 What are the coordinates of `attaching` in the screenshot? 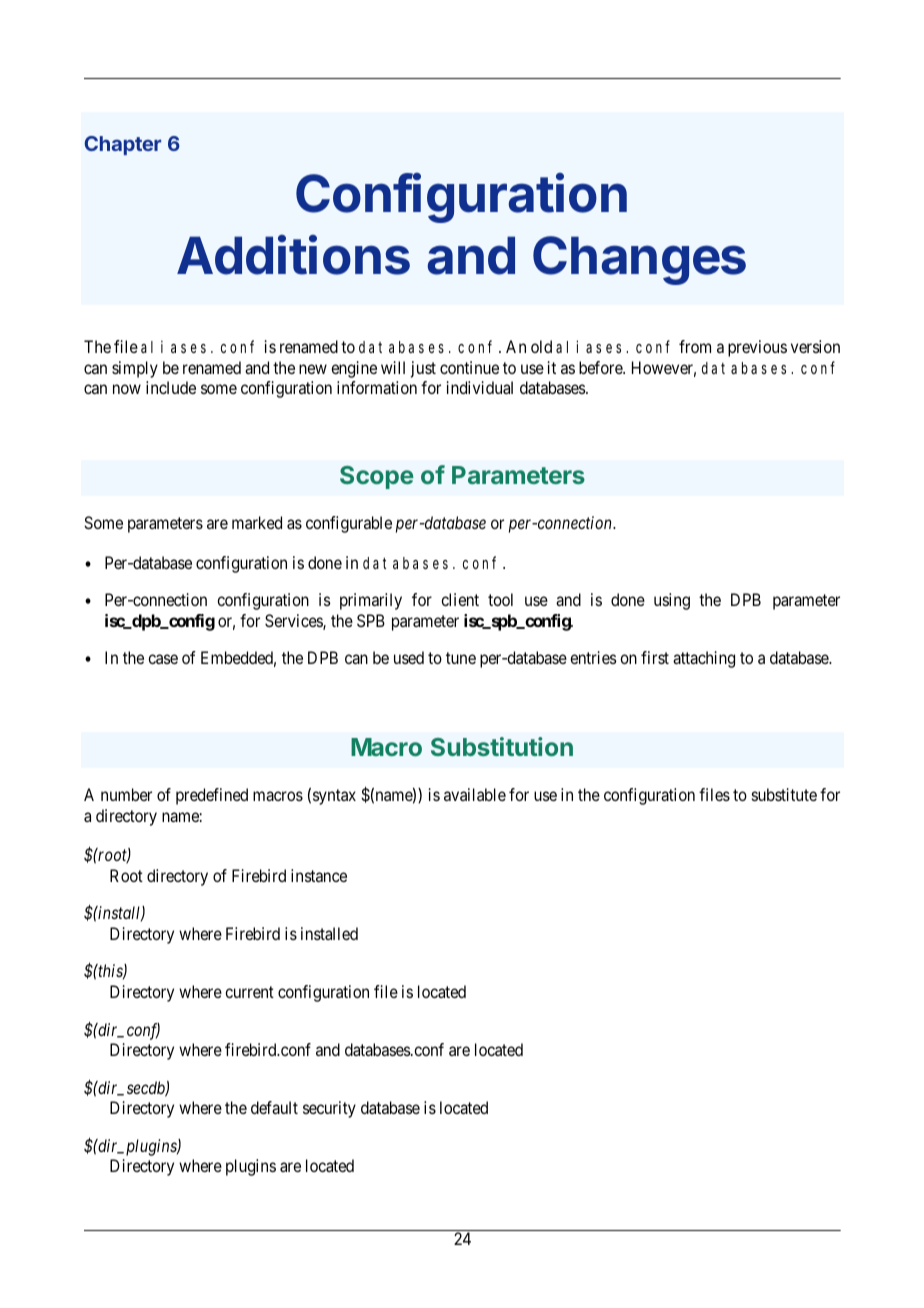 It's located at (704, 659).
